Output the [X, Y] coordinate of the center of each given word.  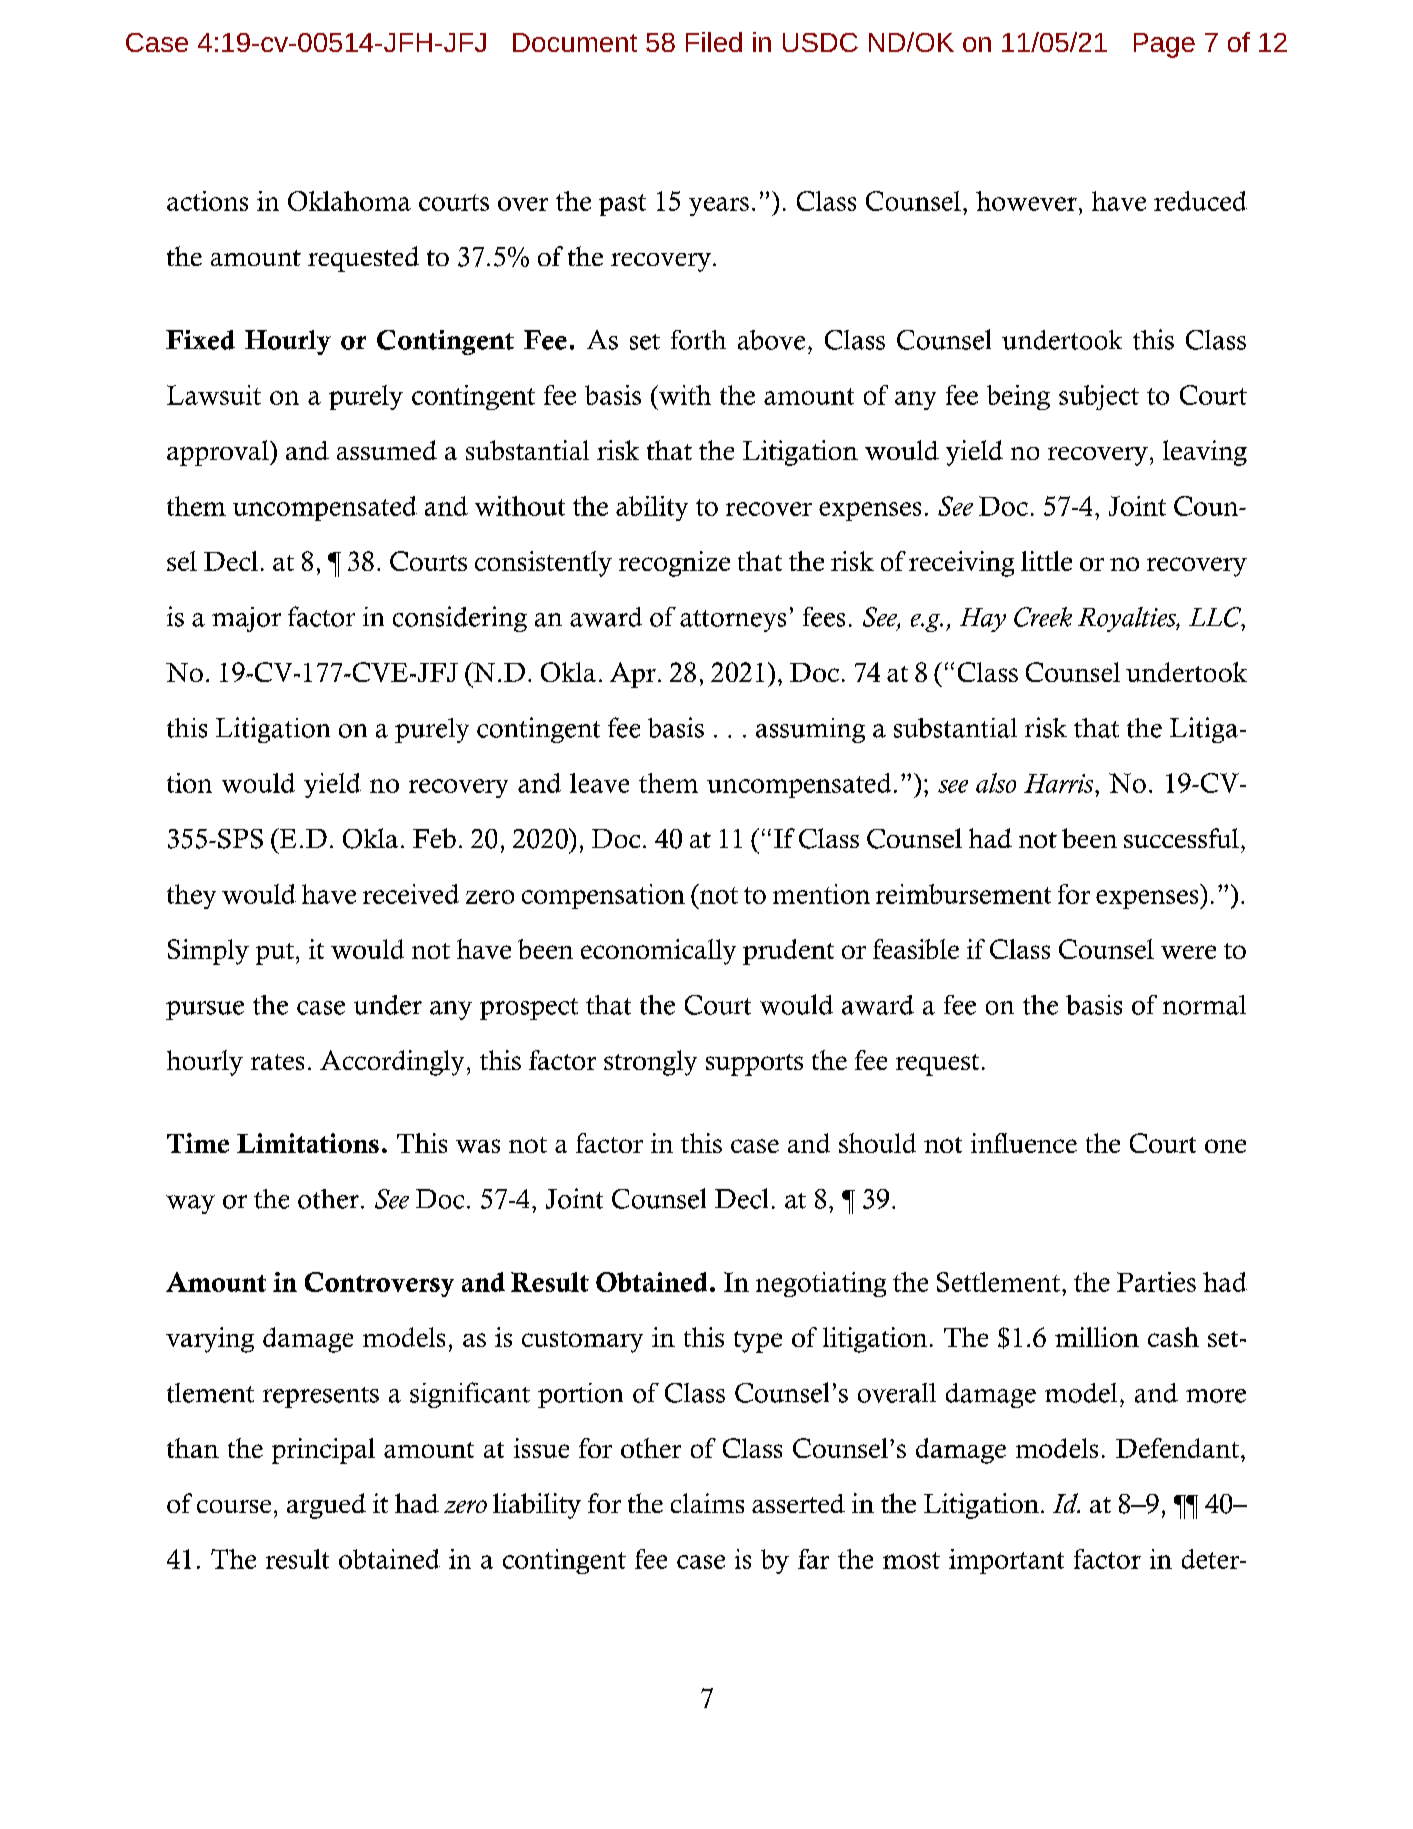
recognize [674, 564]
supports [754, 1065]
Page [1164, 45]
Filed [714, 42]
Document [575, 42]
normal [1204, 1005]
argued [326, 1506]
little [1046, 561]
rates [277, 1062]
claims [707, 1503]
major [246, 619]
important [1006, 1561]
